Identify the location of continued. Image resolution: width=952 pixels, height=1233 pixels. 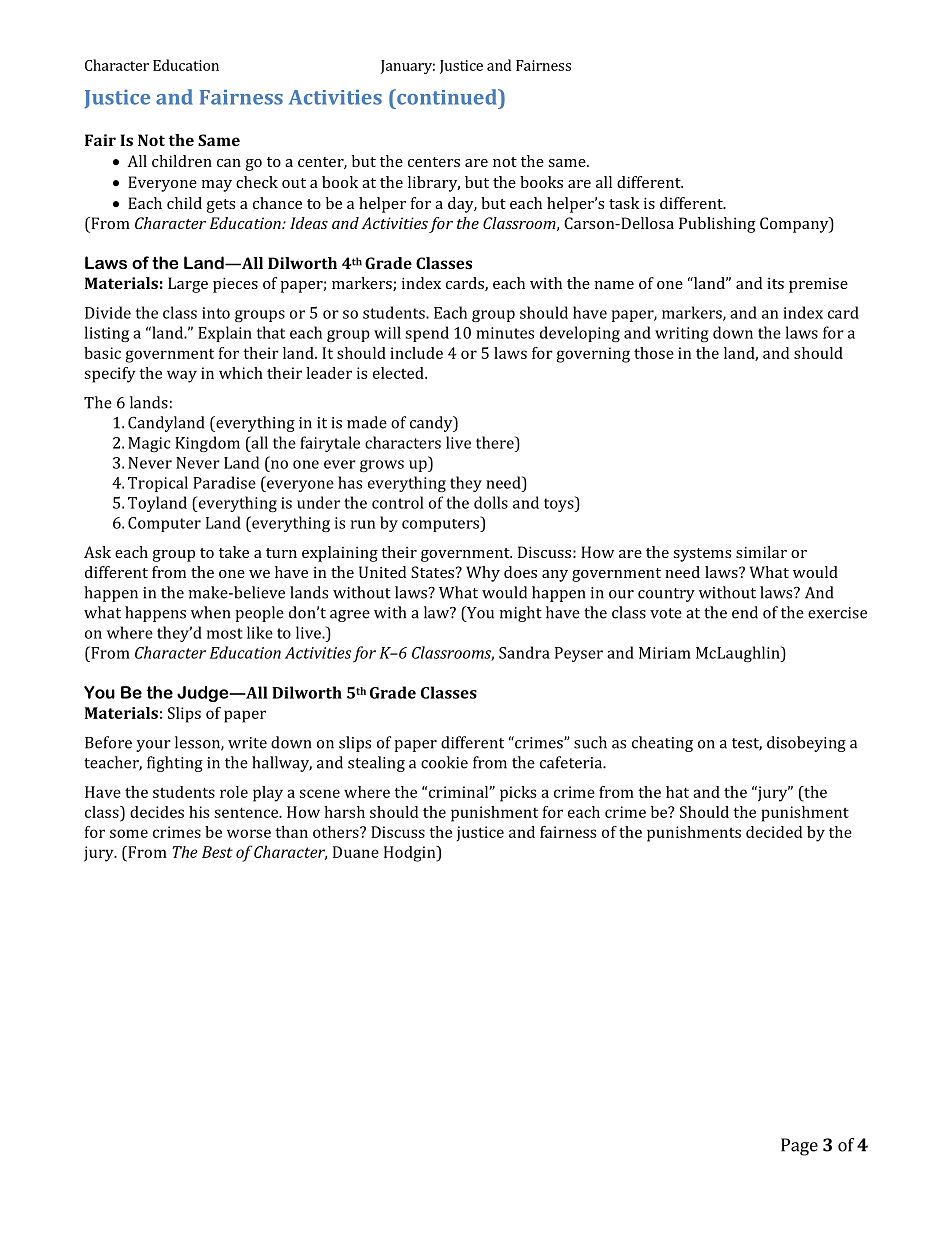
(447, 97).
